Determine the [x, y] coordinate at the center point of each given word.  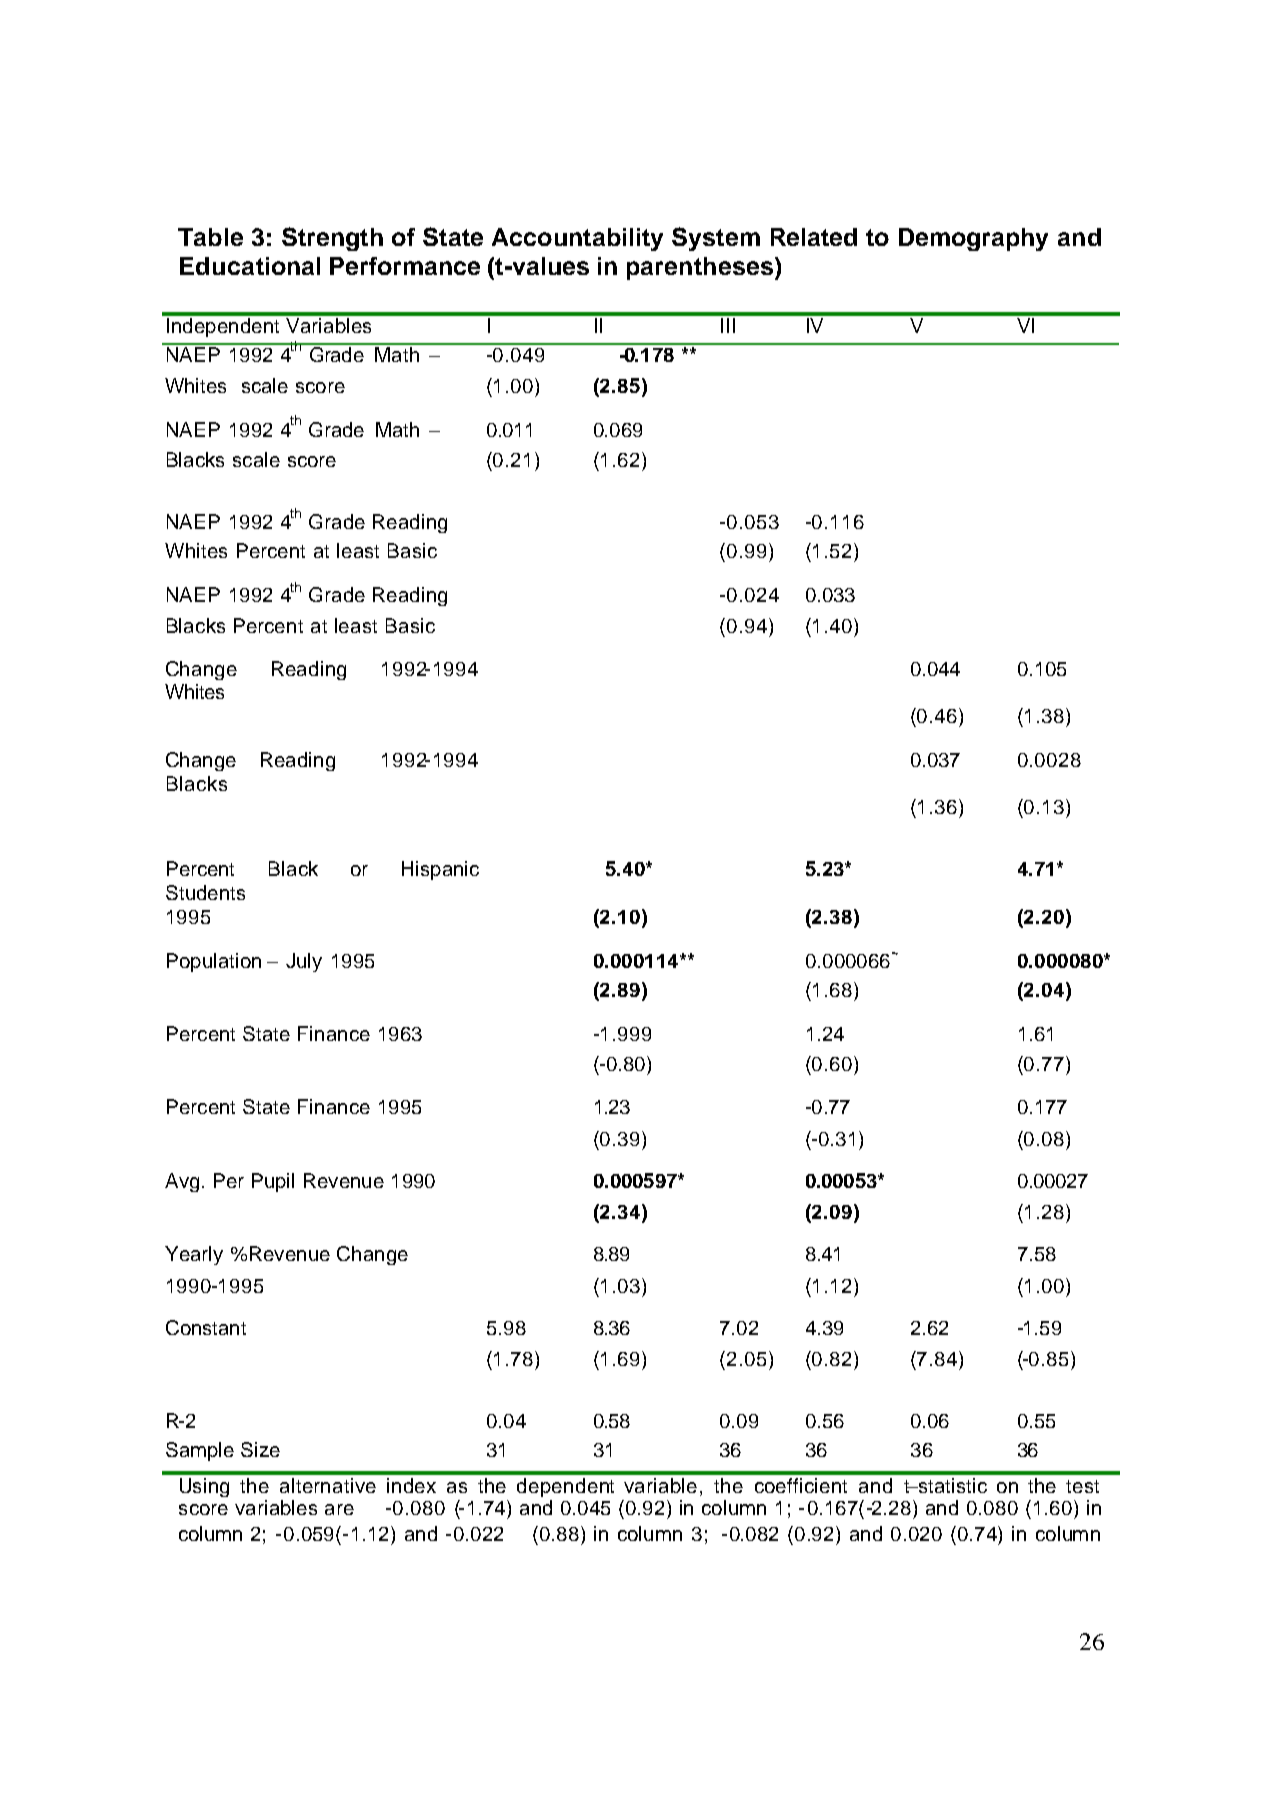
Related [814, 237]
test [1082, 1486]
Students [205, 892]
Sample [200, 1451]
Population [214, 962]
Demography [973, 239]
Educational [250, 266]
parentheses [700, 268]
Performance [405, 266]
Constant [206, 1327]
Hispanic [440, 870]
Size [260, 1449]
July [304, 962]
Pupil [273, 1182]
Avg [182, 1182]
